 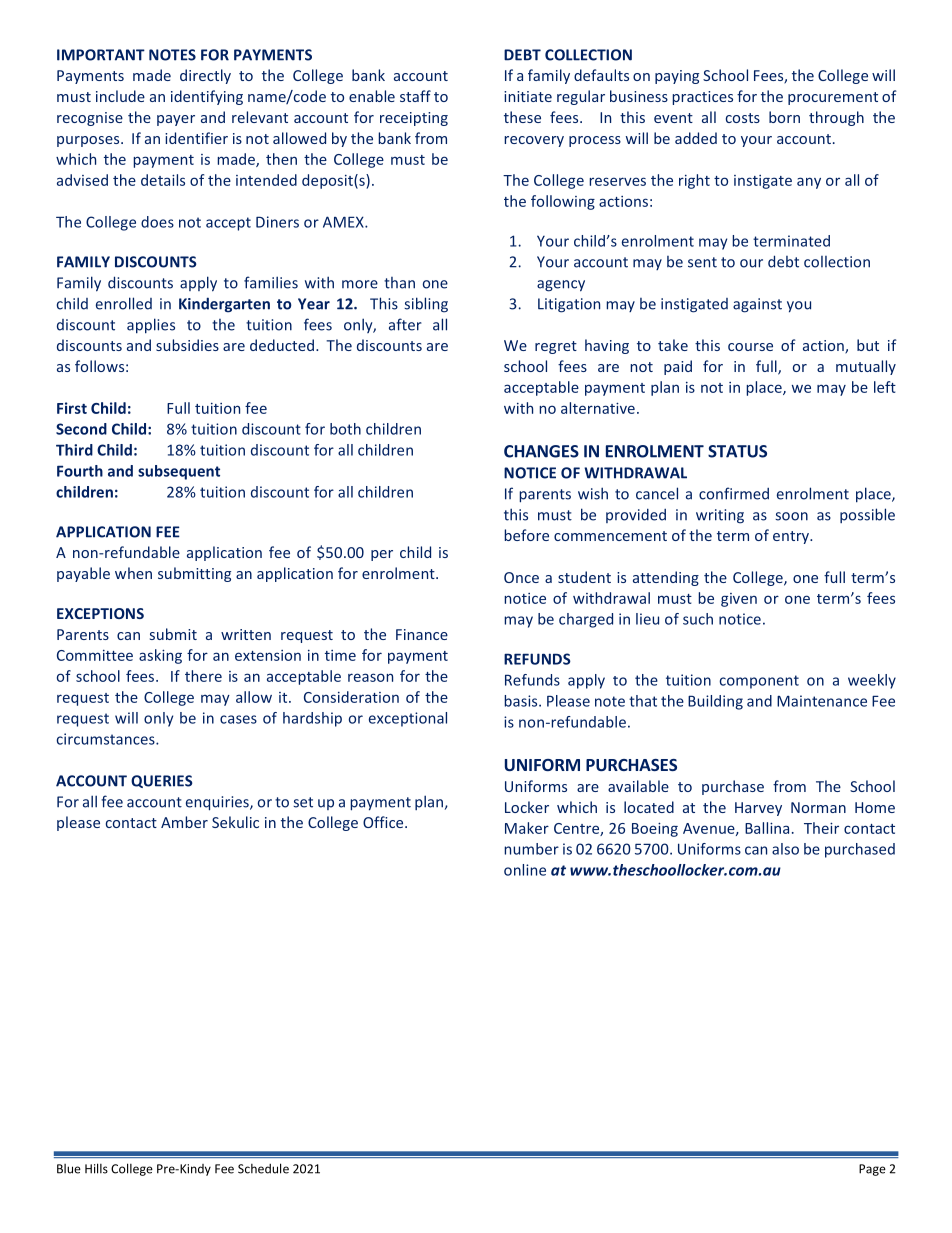 I want to click on Schedule, so click(x=263, y=1168).
